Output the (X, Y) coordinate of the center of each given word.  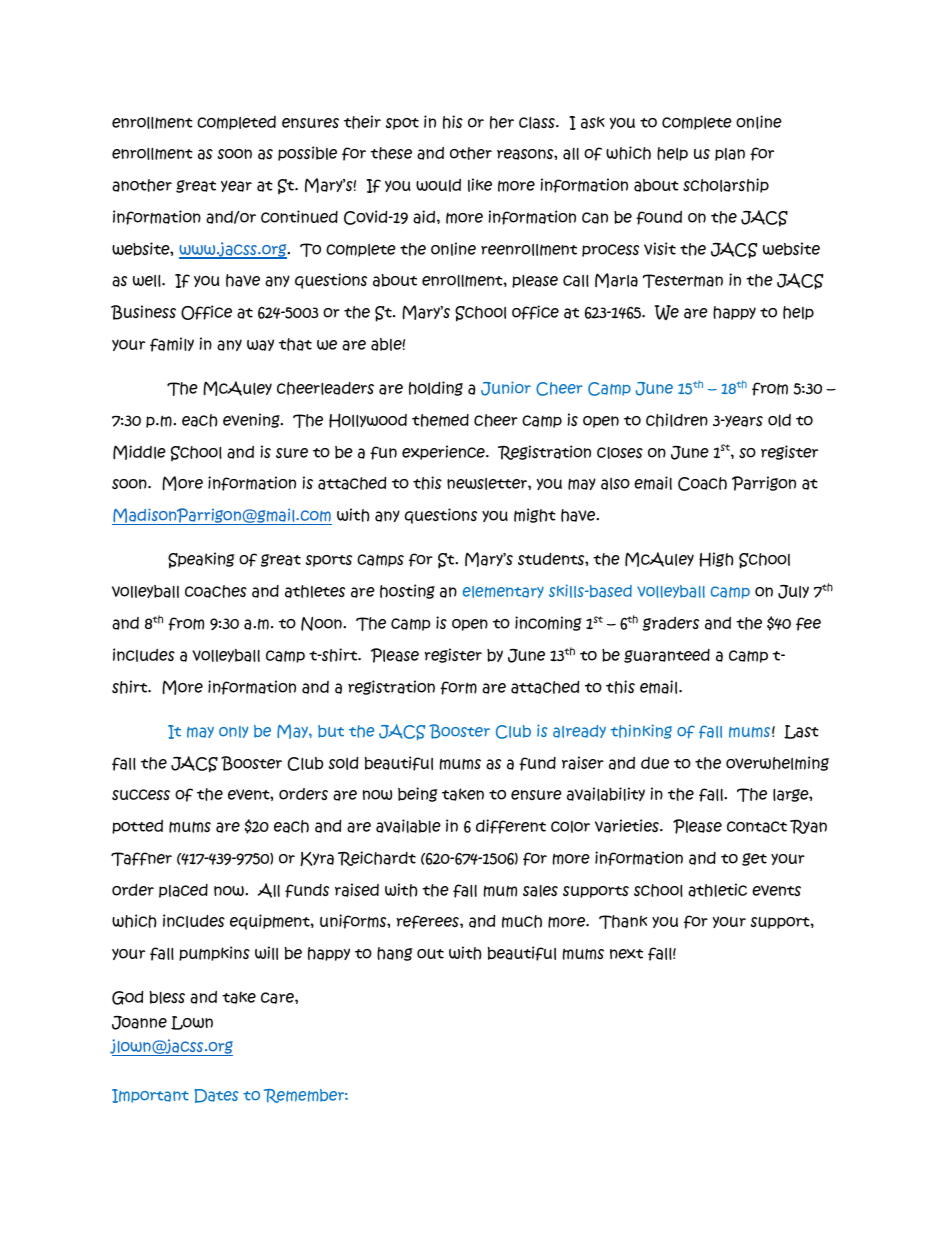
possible (307, 153)
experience (444, 452)
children (677, 420)
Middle (139, 452)
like (480, 185)
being (418, 794)
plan (730, 154)
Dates (216, 1096)
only (233, 732)
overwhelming (777, 763)
